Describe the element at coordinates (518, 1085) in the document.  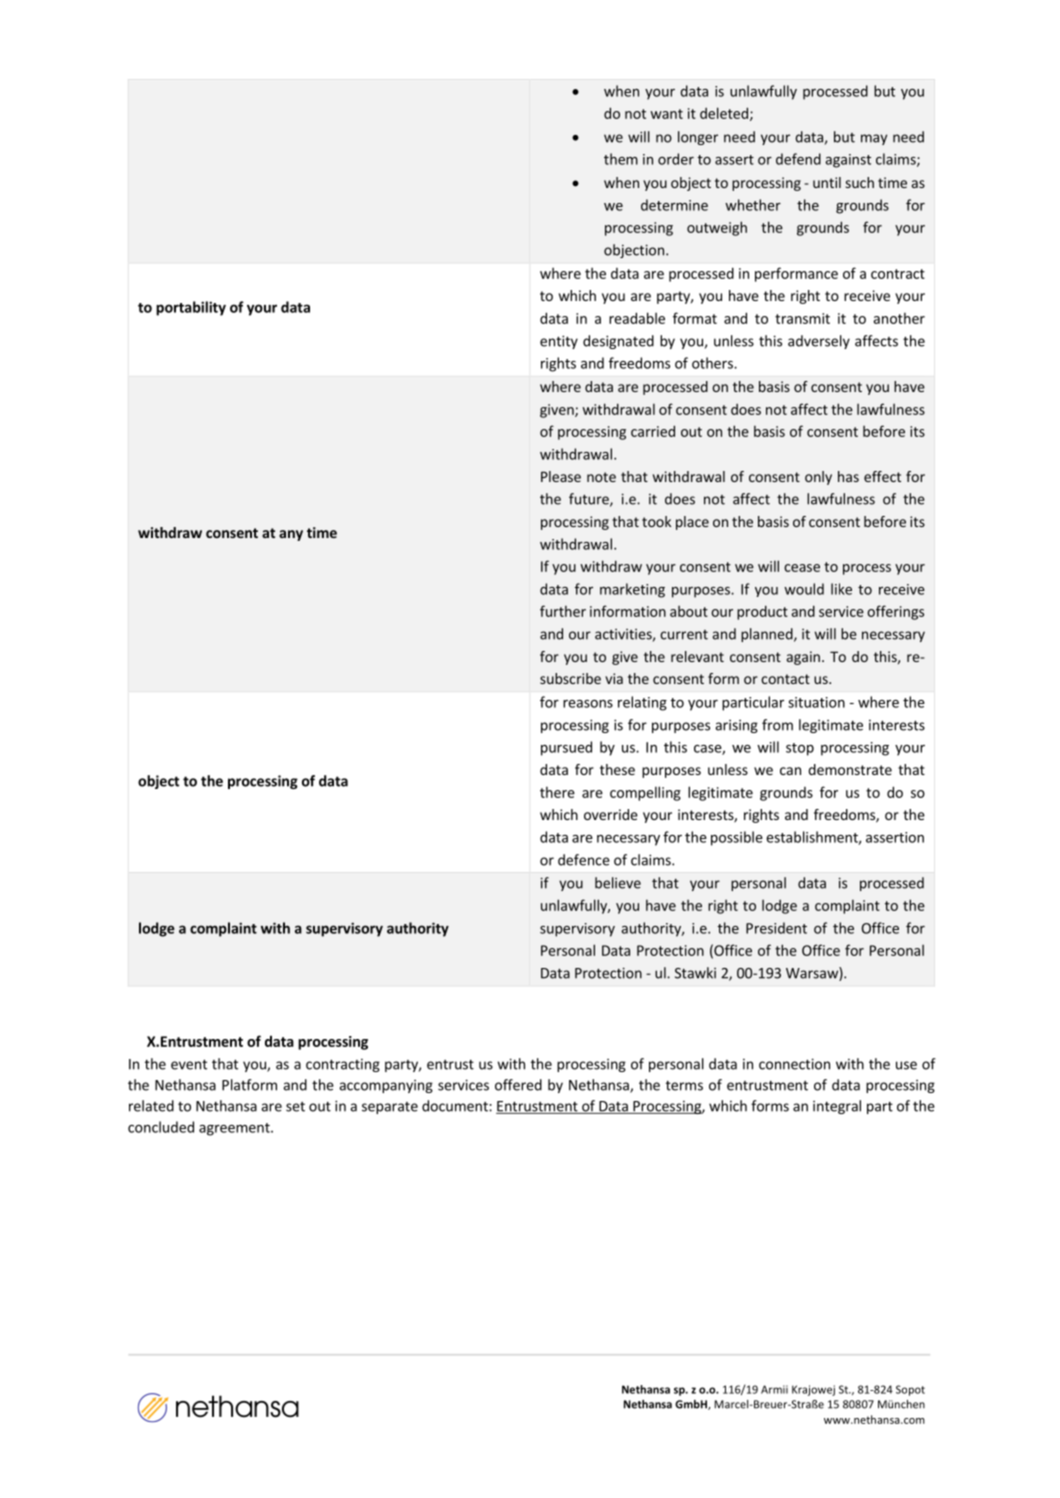
I see `offered` at that location.
